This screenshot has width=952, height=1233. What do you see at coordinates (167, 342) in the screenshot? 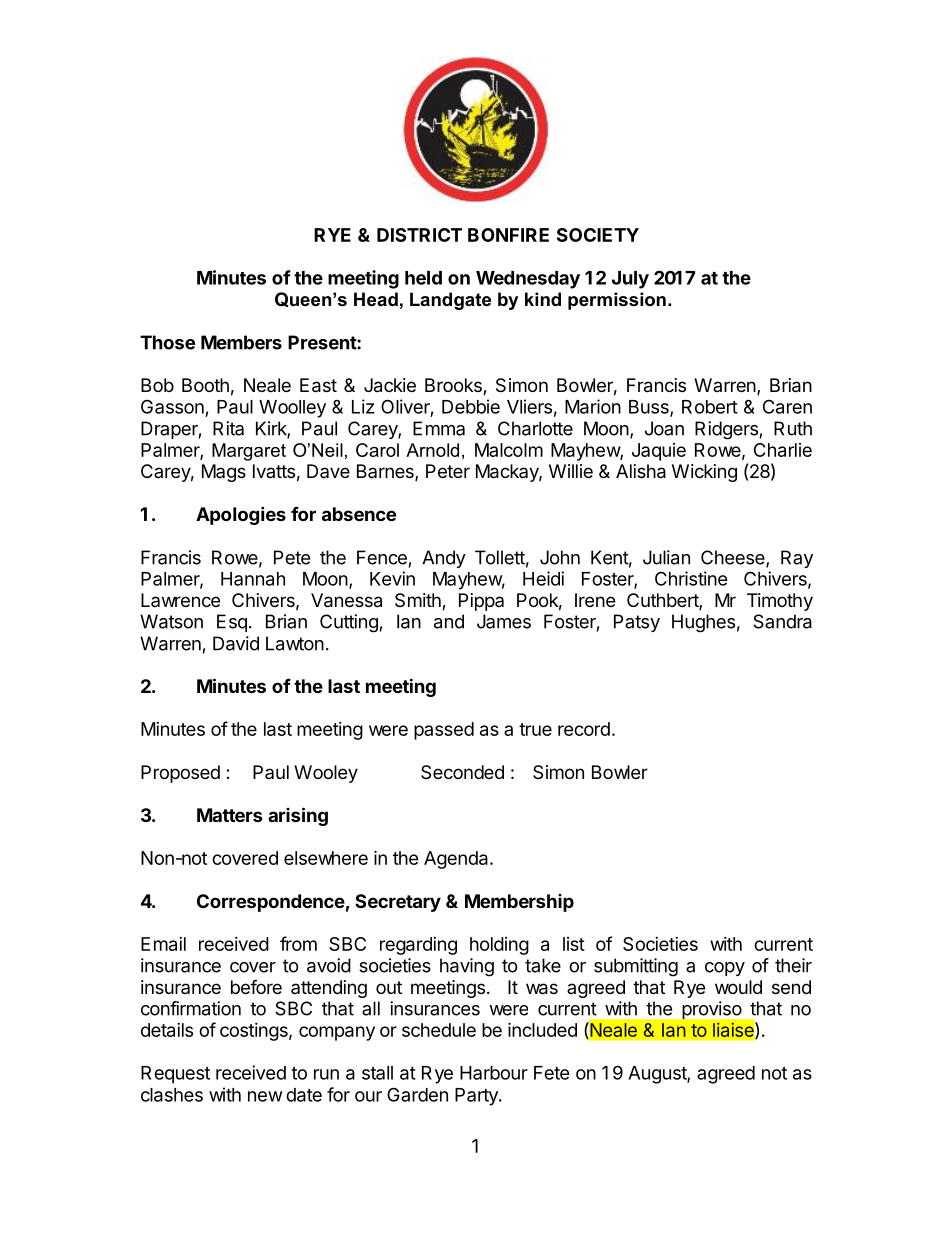
I see `Those` at bounding box center [167, 342].
